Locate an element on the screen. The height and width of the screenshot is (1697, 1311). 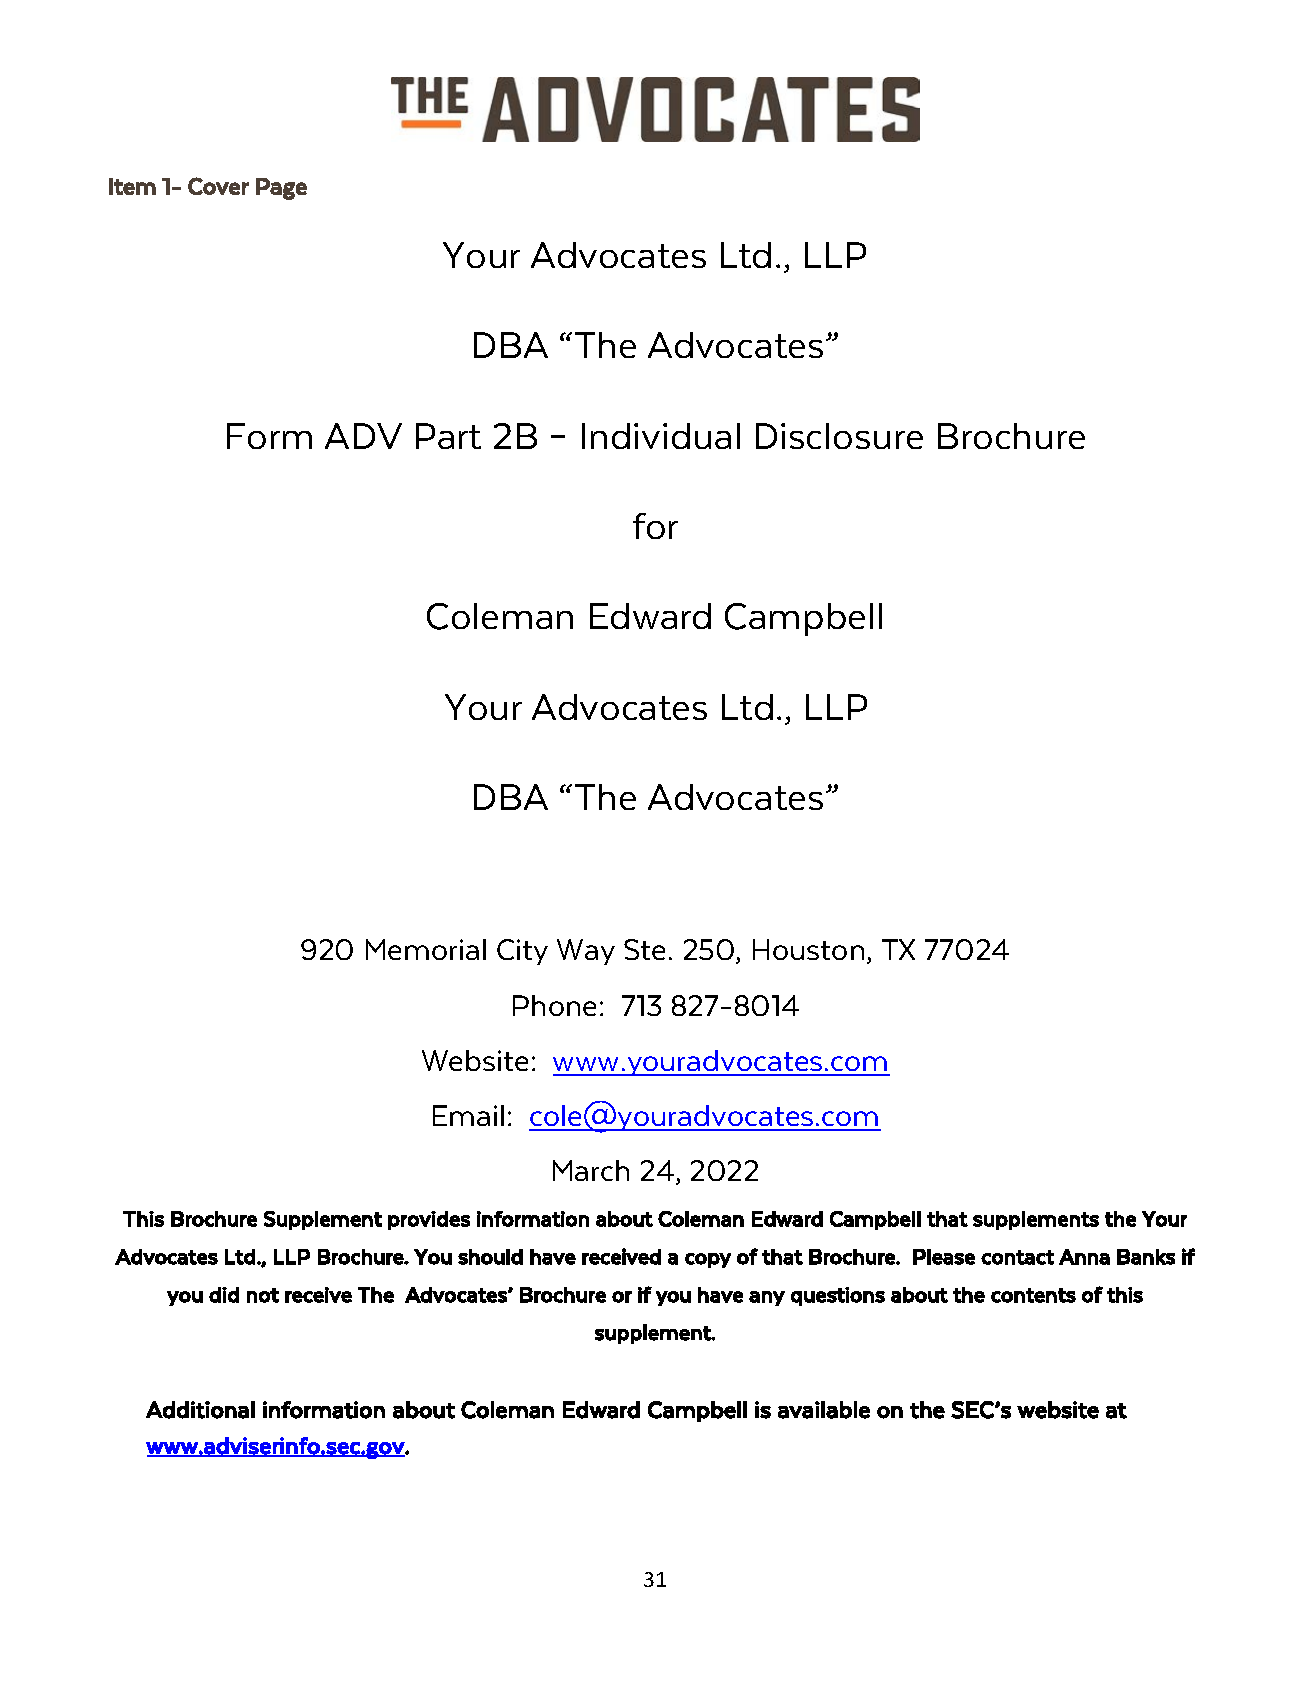
Additional is located at coordinates (200, 1410).
